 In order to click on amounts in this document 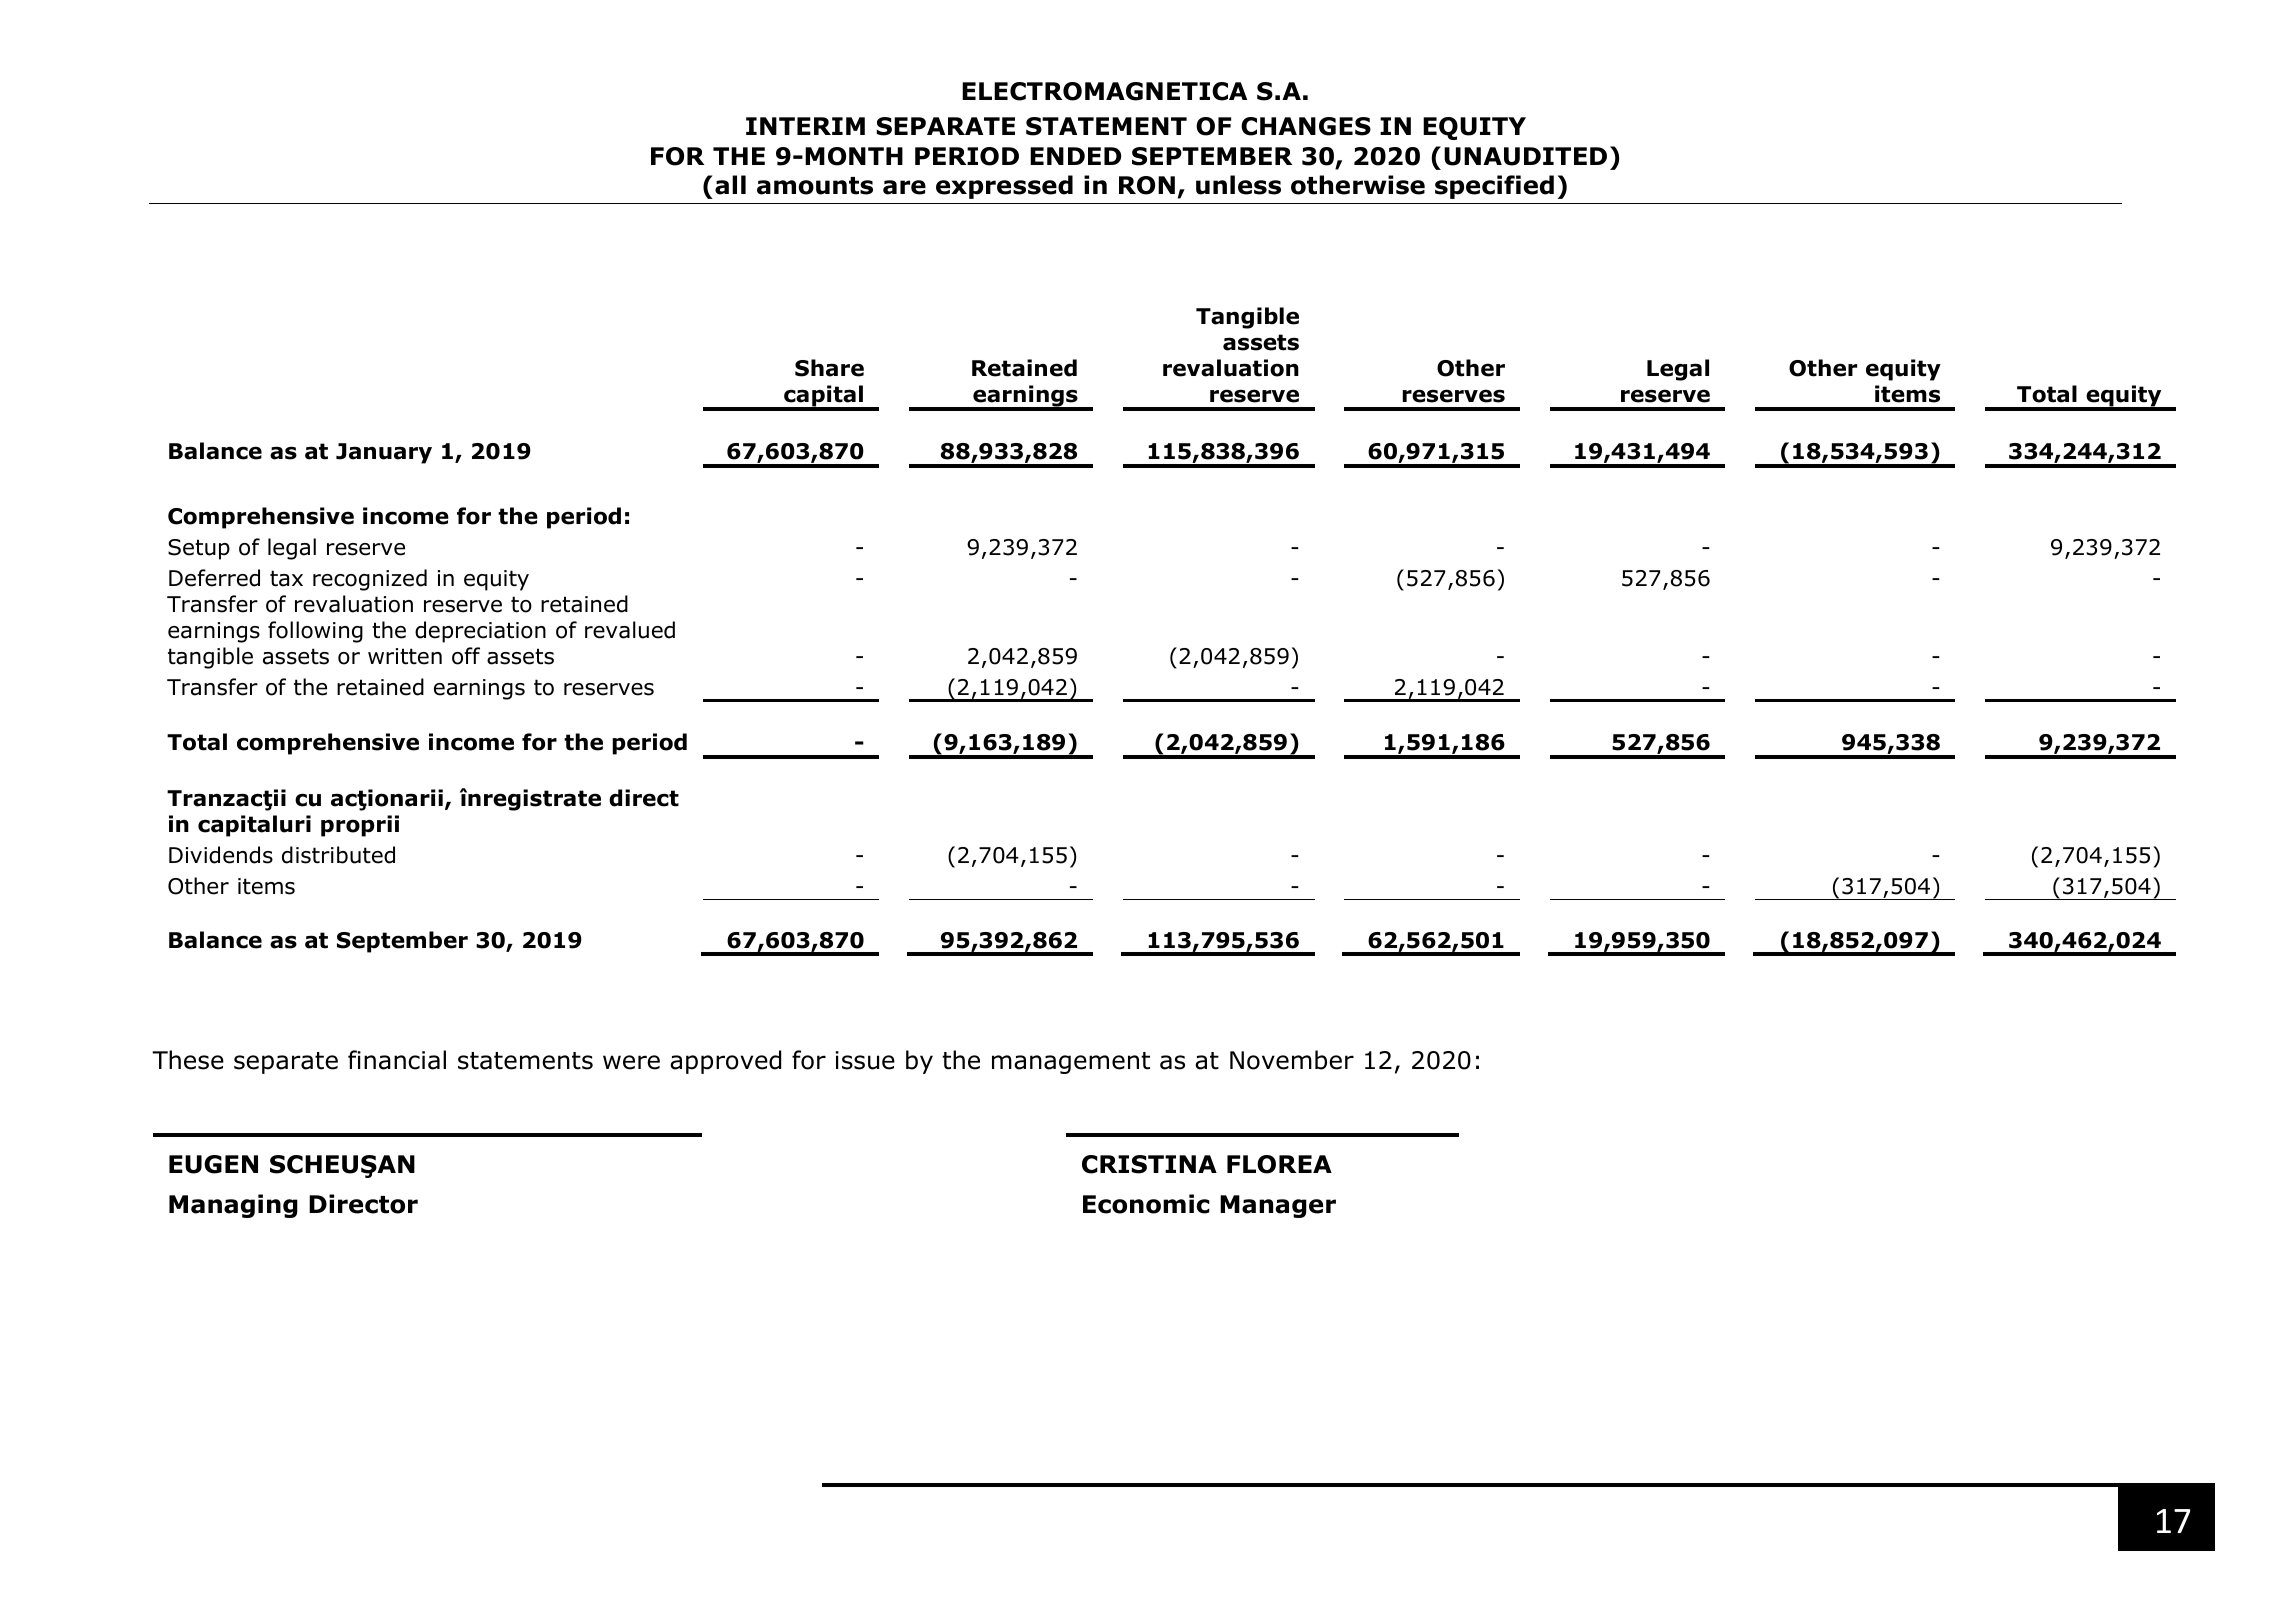, I will do `click(815, 186)`.
